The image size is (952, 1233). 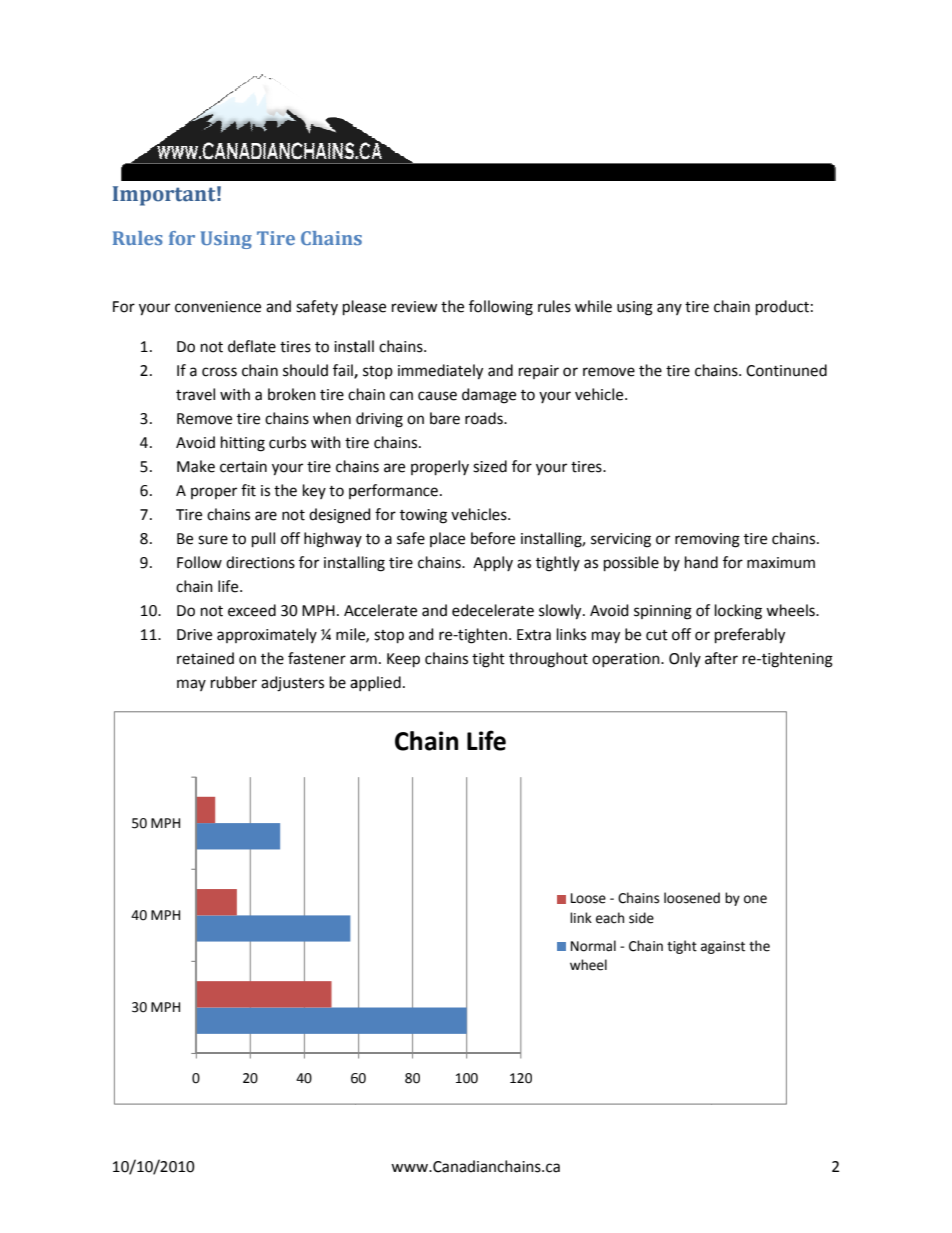 I want to click on place, so click(x=447, y=539).
